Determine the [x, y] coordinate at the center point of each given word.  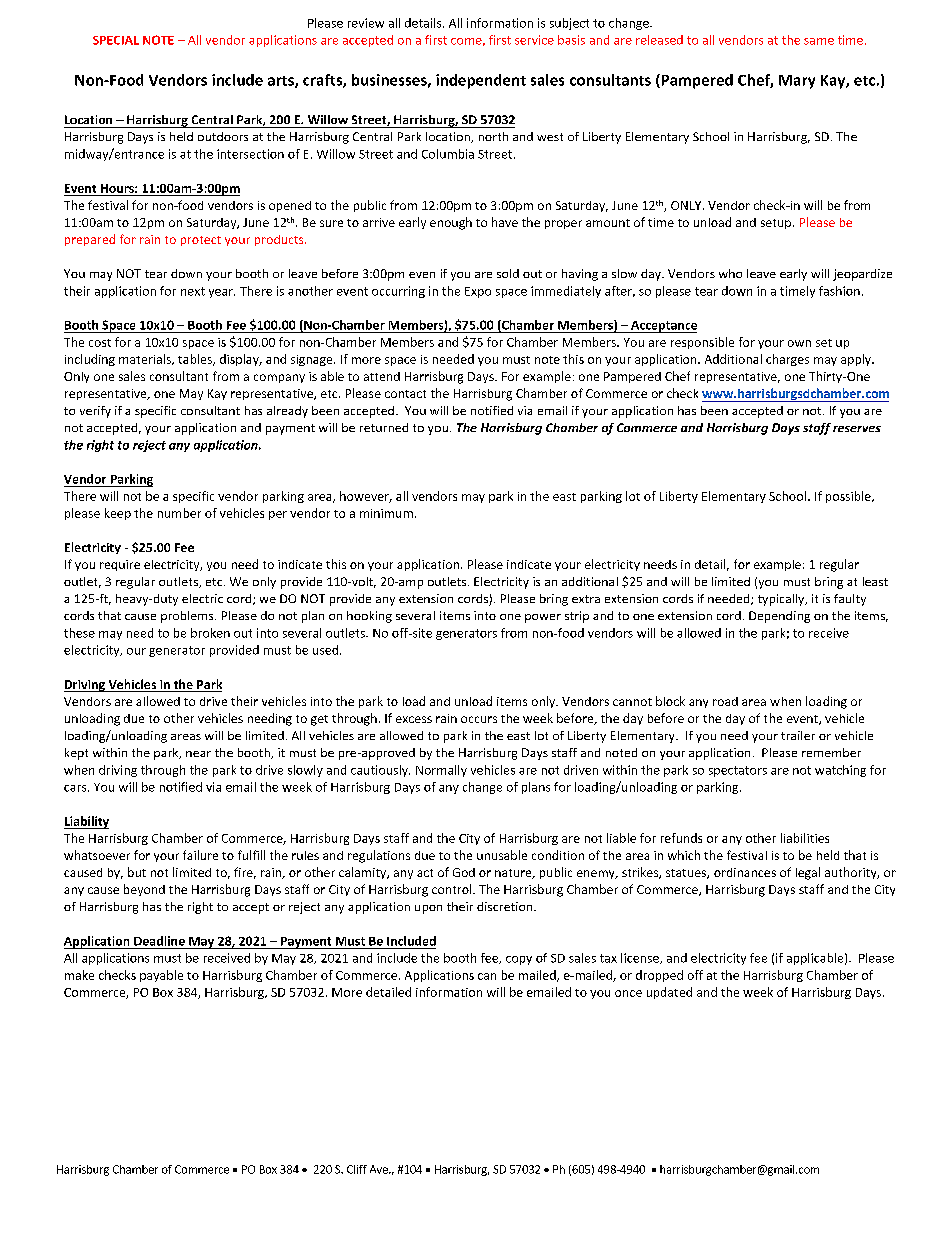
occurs [479, 719]
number [179, 513]
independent [481, 81]
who [730, 273]
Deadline [159, 941]
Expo [478, 292]
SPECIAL [116, 40]
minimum [386, 513]
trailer [798, 735]
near [198, 754]
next [193, 291]
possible [849, 497]
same [819, 41]
